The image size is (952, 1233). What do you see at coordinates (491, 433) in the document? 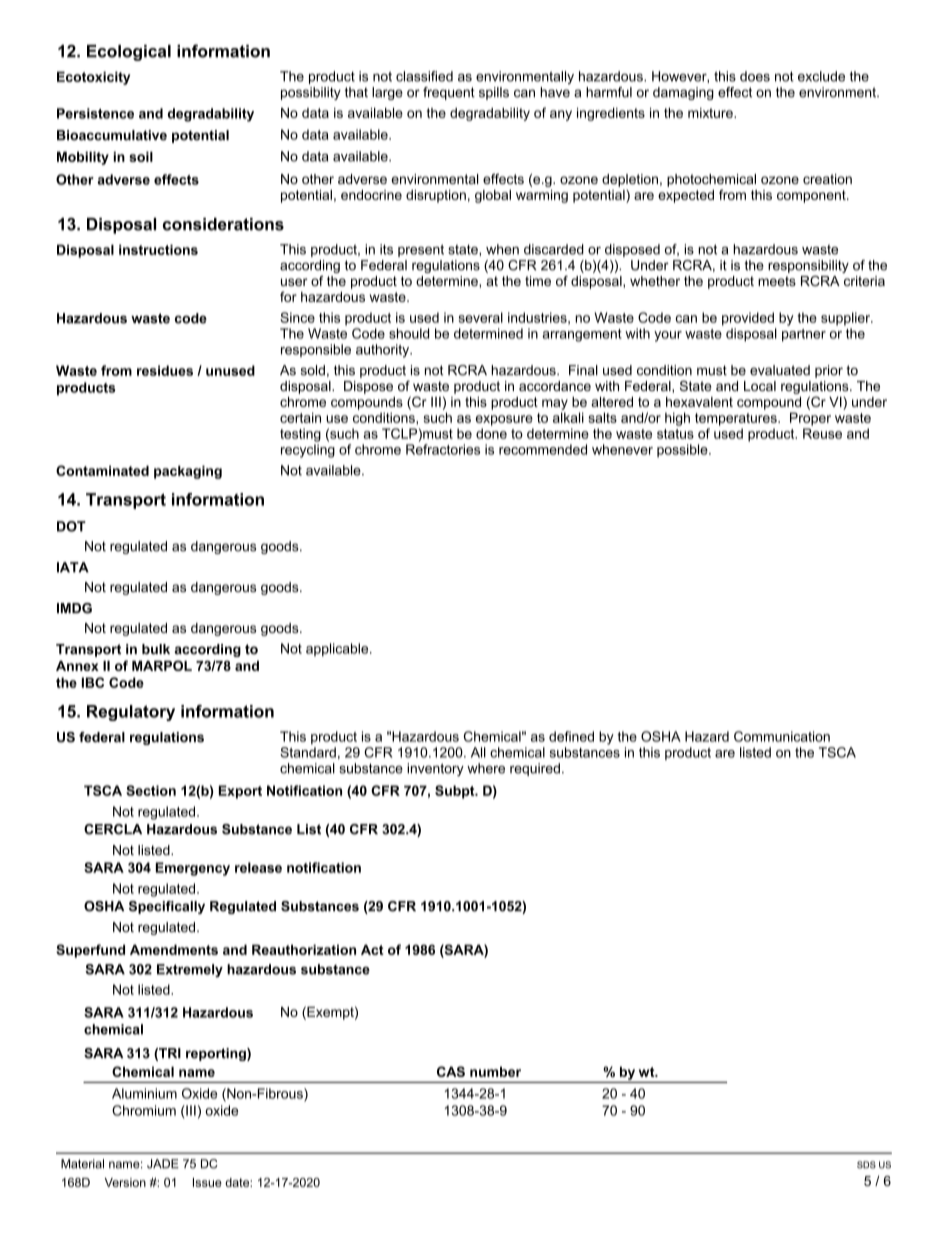
I see `done` at bounding box center [491, 433].
